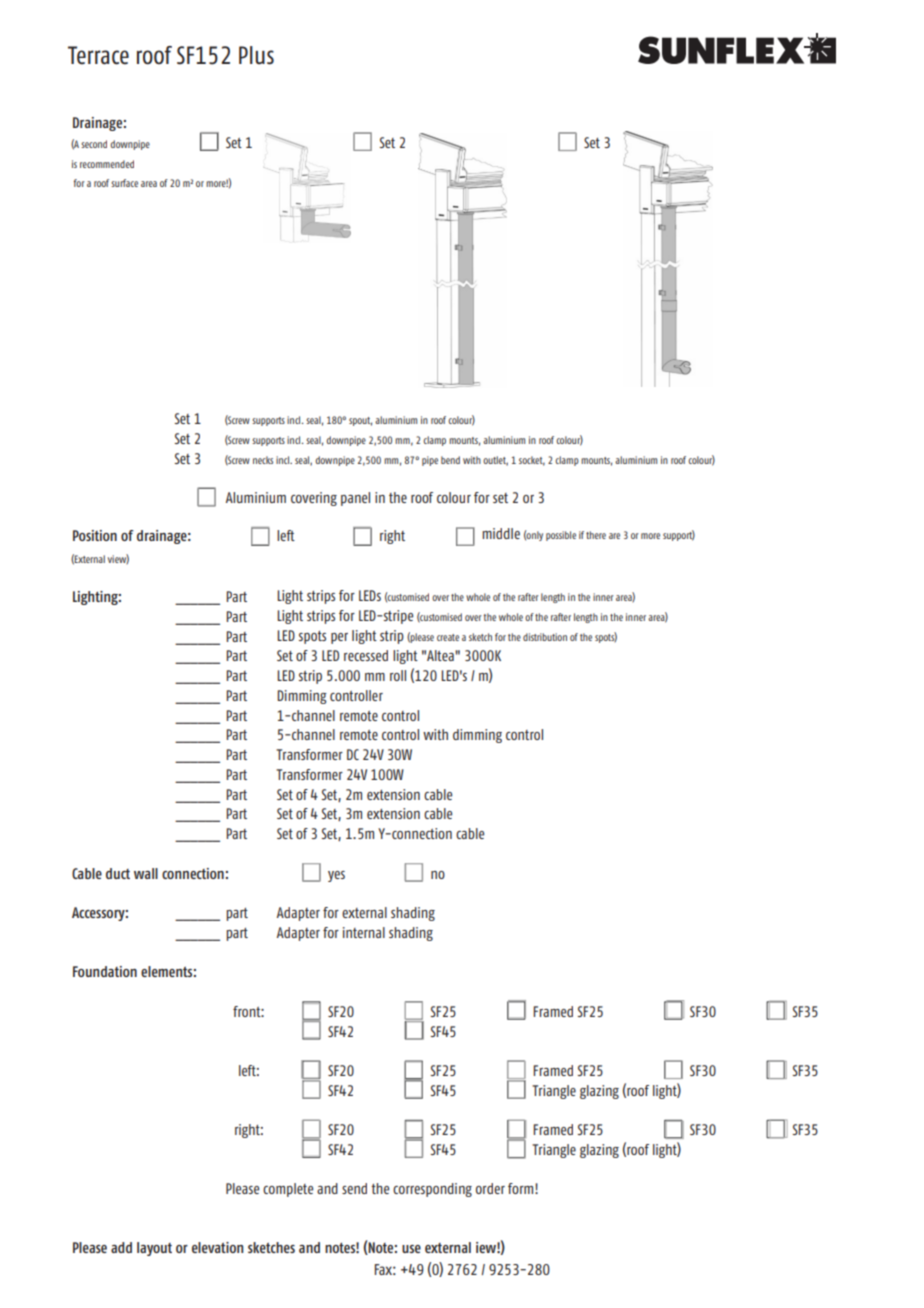 This screenshot has height=1308, width=924. What do you see at coordinates (354, 1188) in the screenshot?
I see `send` at bounding box center [354, 1188].
